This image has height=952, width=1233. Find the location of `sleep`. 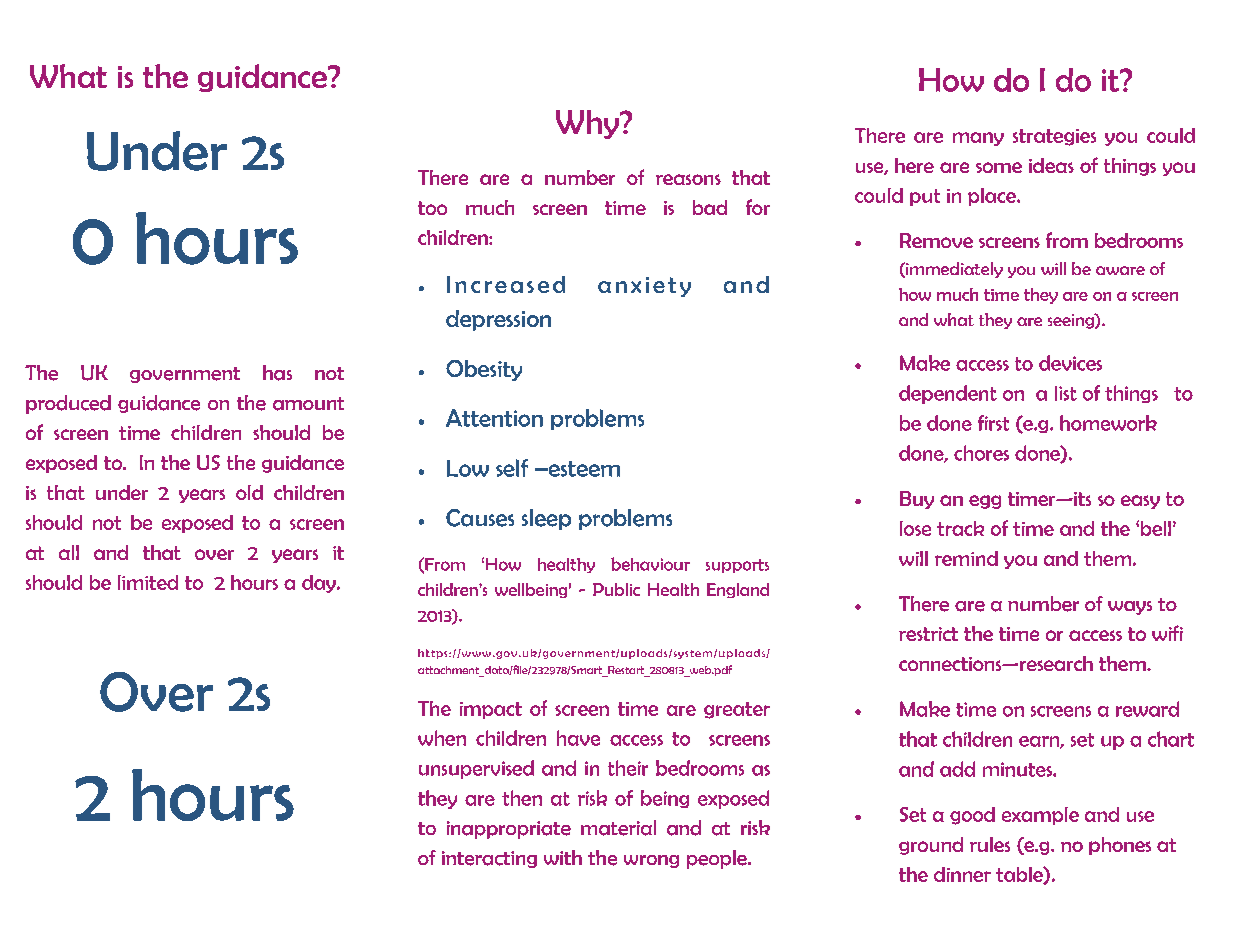

sleep is located at coordinates (546, 519).
